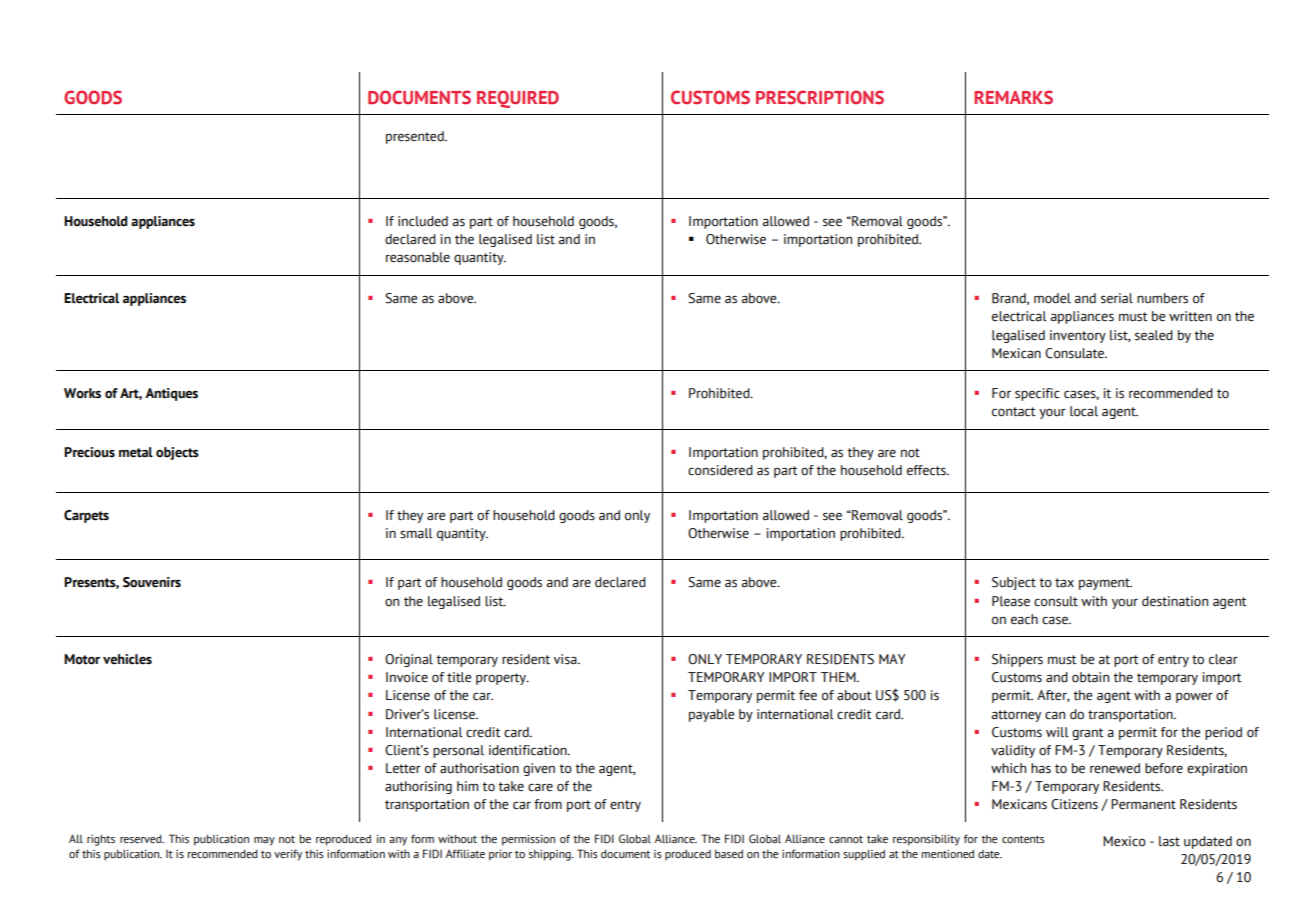  What do you see at coordinates (566, 659) in the page?
I see `visa` at bounding box center [566, 659].
